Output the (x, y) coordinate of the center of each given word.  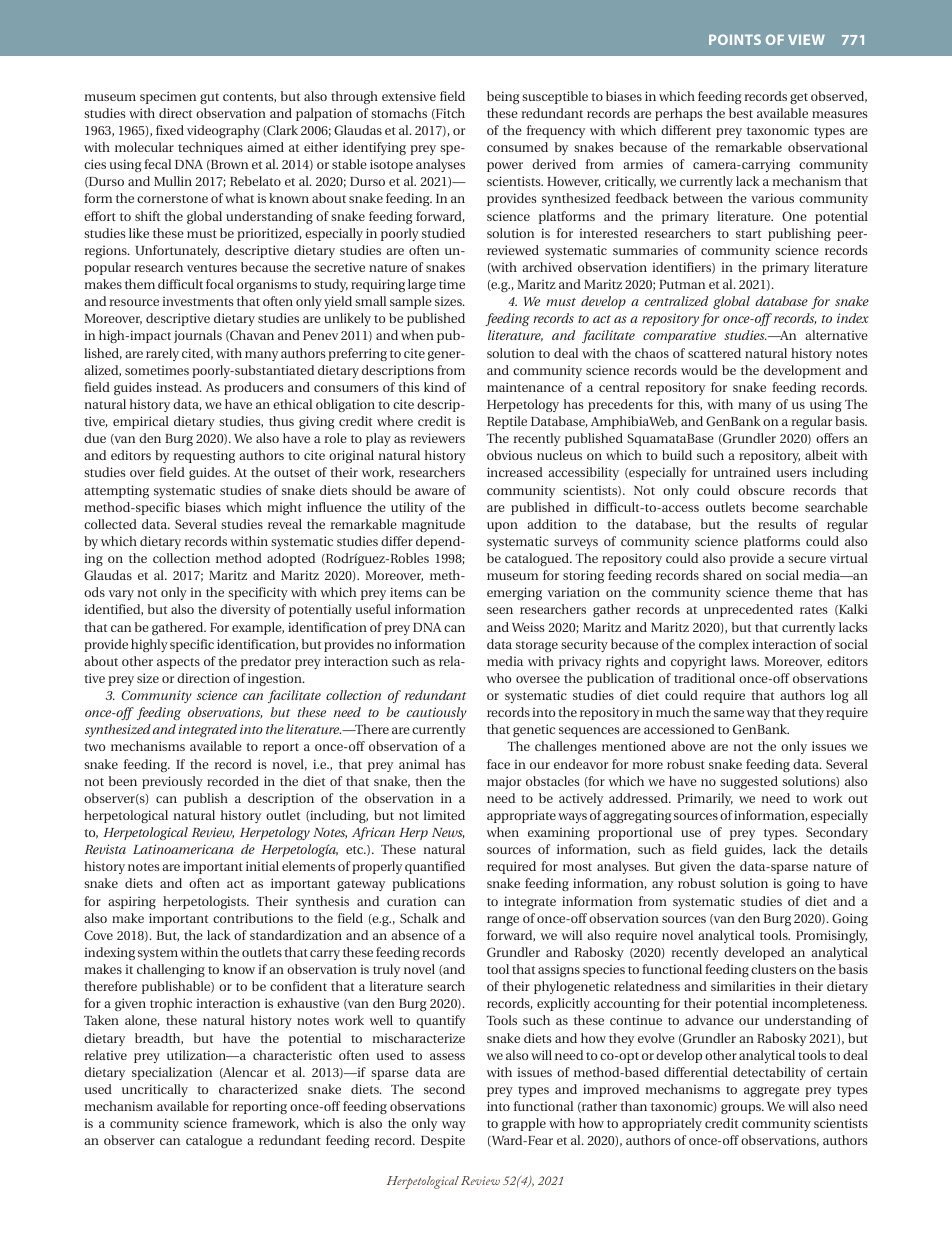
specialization (172, 1073)
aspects (178, 663)
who (499, 678)
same (729, 713)
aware (432, 491)
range (503, 921)
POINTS (735, 39)
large (422, 285)
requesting (204, 456)
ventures (212, 268)
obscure (761, 490)
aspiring (132, 902)
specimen (168, 97)
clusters (773, 969)
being (503, 97)
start (748, 234)
